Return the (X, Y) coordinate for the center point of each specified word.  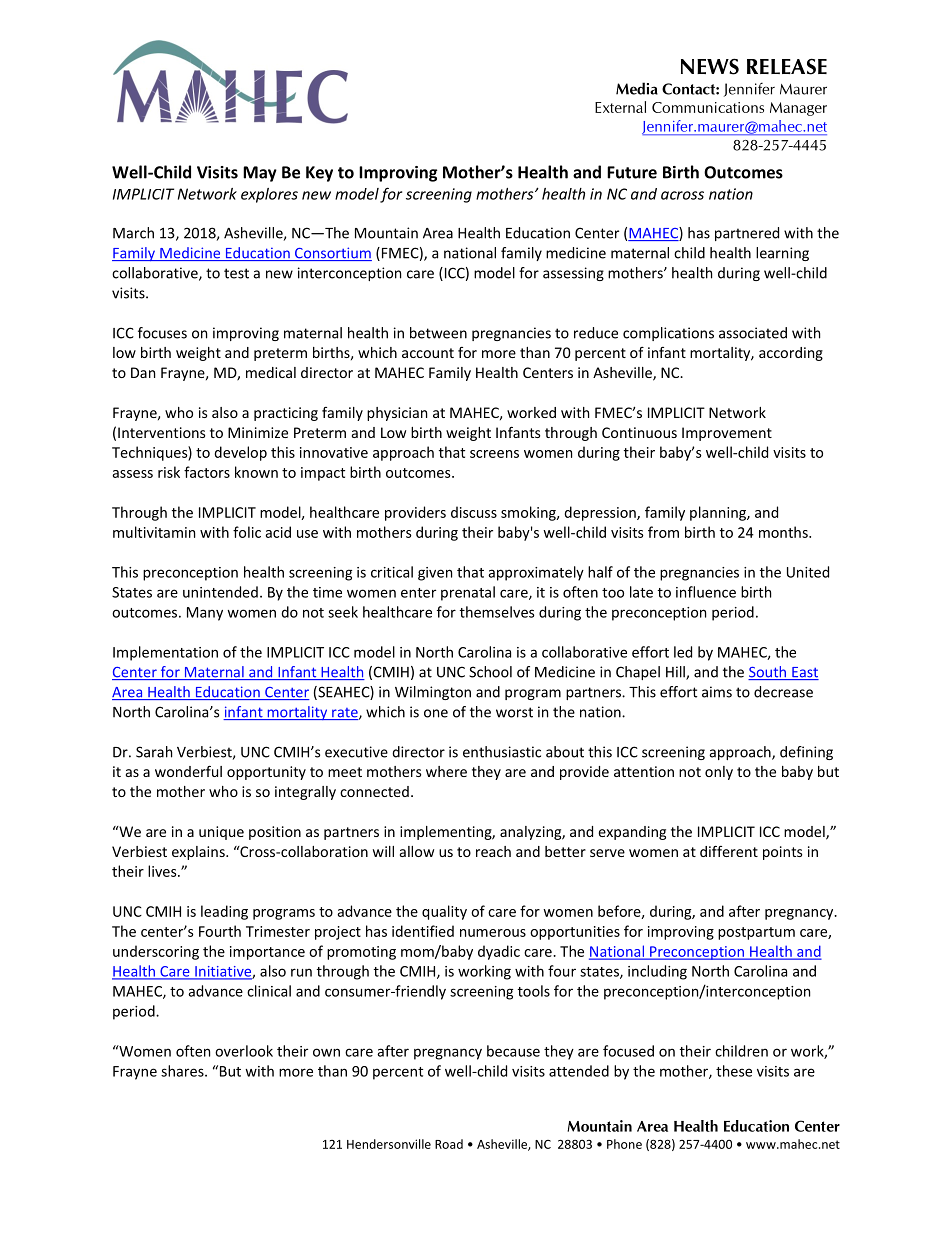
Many (205, 614)
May (260, 174)
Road (449, 1144)
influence (706, 592)
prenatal (468, 593)
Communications (708, 107)
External (620, 107)
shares (183, 1071)
